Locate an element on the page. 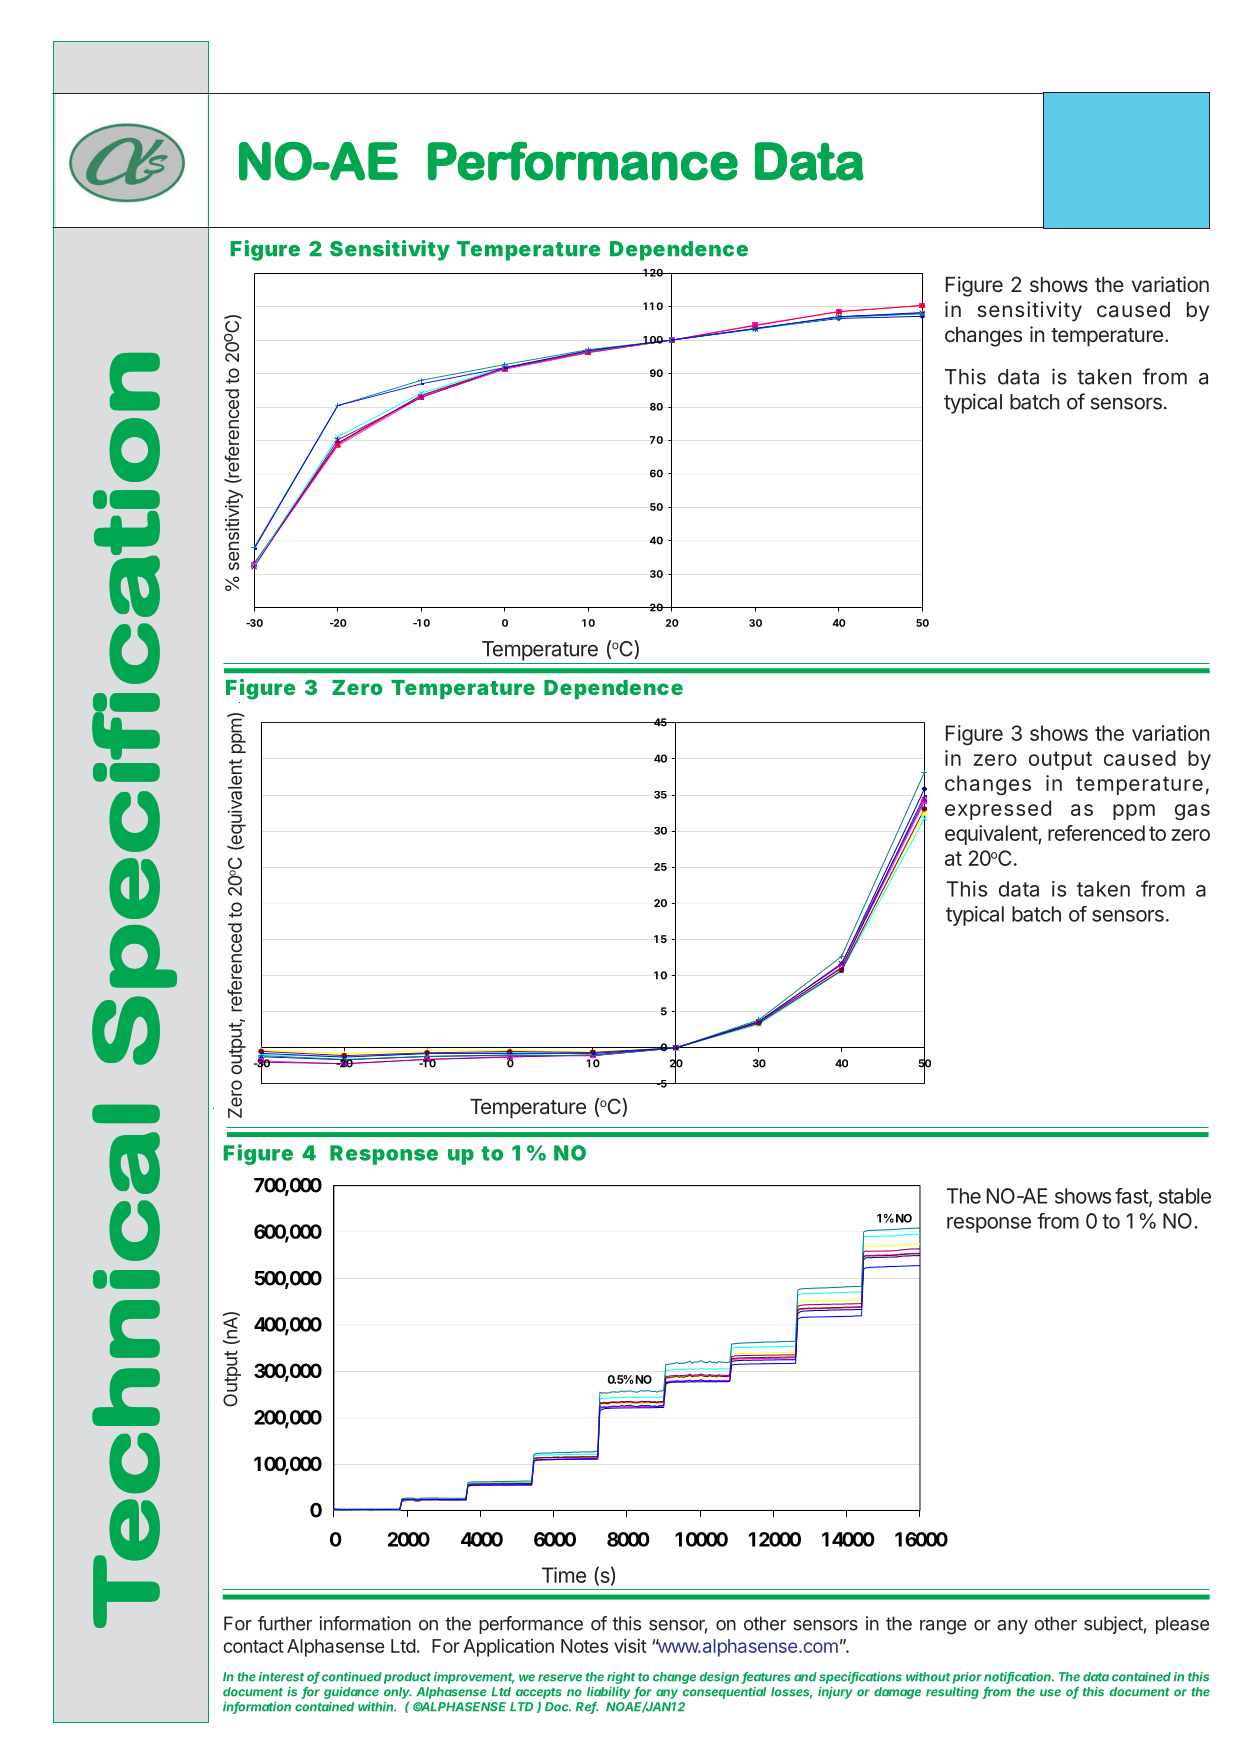  further is located at coordinates (285, 1623).
